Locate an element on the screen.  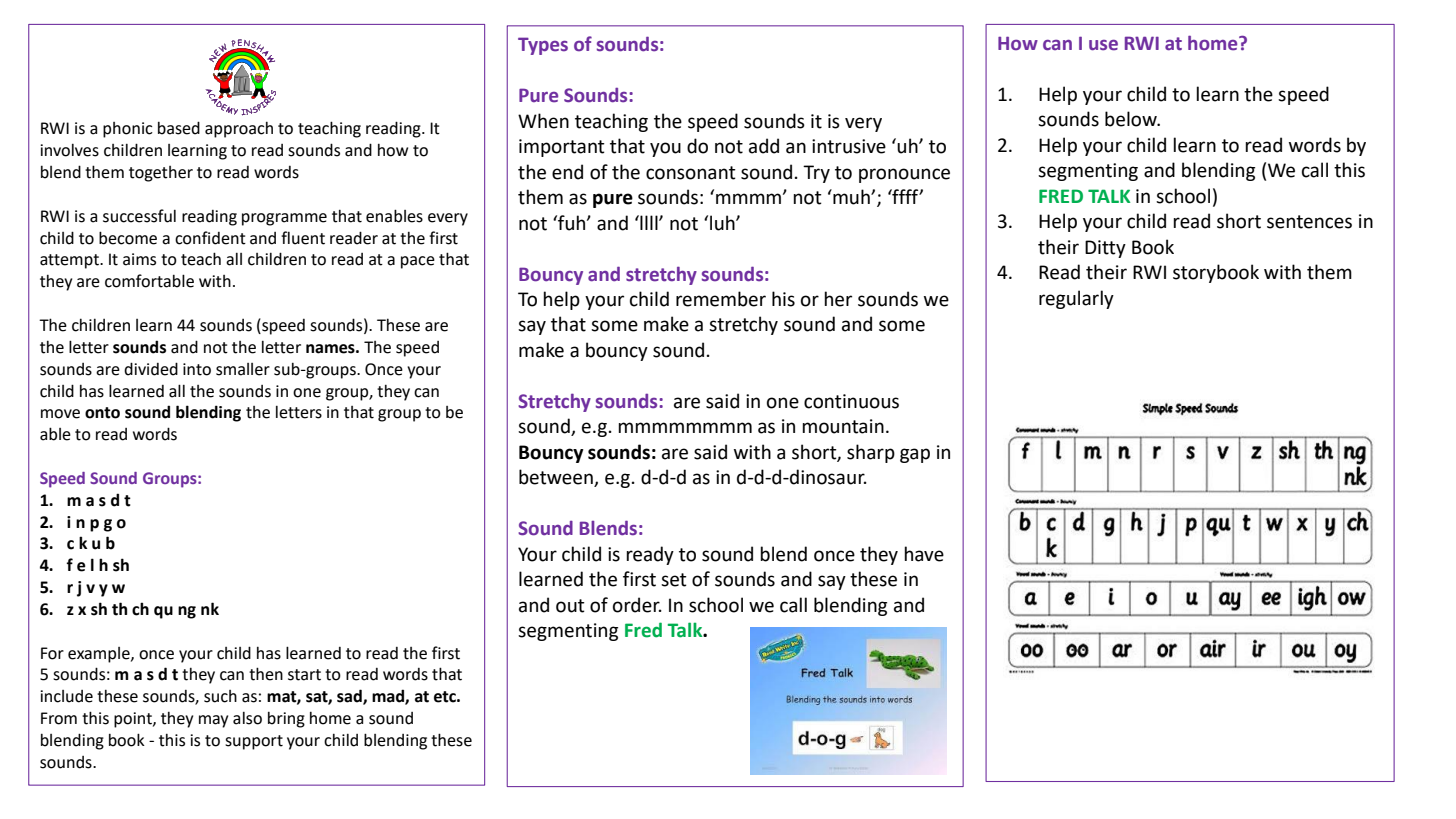
confident is located at coordinates (210, 238).
